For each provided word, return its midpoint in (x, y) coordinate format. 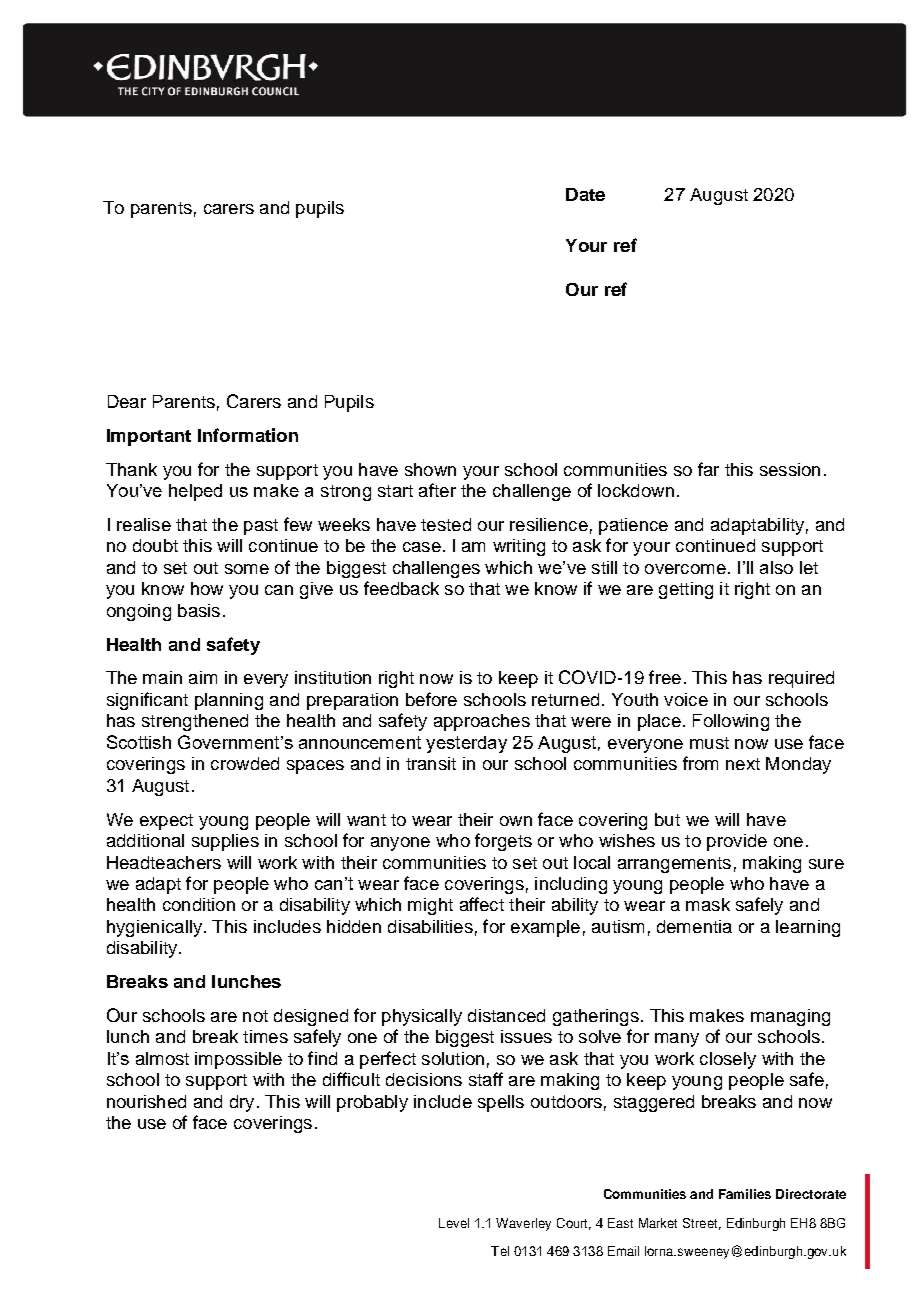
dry (242, 1103)
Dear (127, 401)
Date (585, 194)
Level (454, 1223)
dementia (694, 926)
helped (195, 492)
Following (731, 722)
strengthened (195, 722)
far (708, 469)
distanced (506, 1015)
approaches (482, 722)
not (255, 1016)
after (437, 490)
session (790, 469)
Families (745, 1194)
